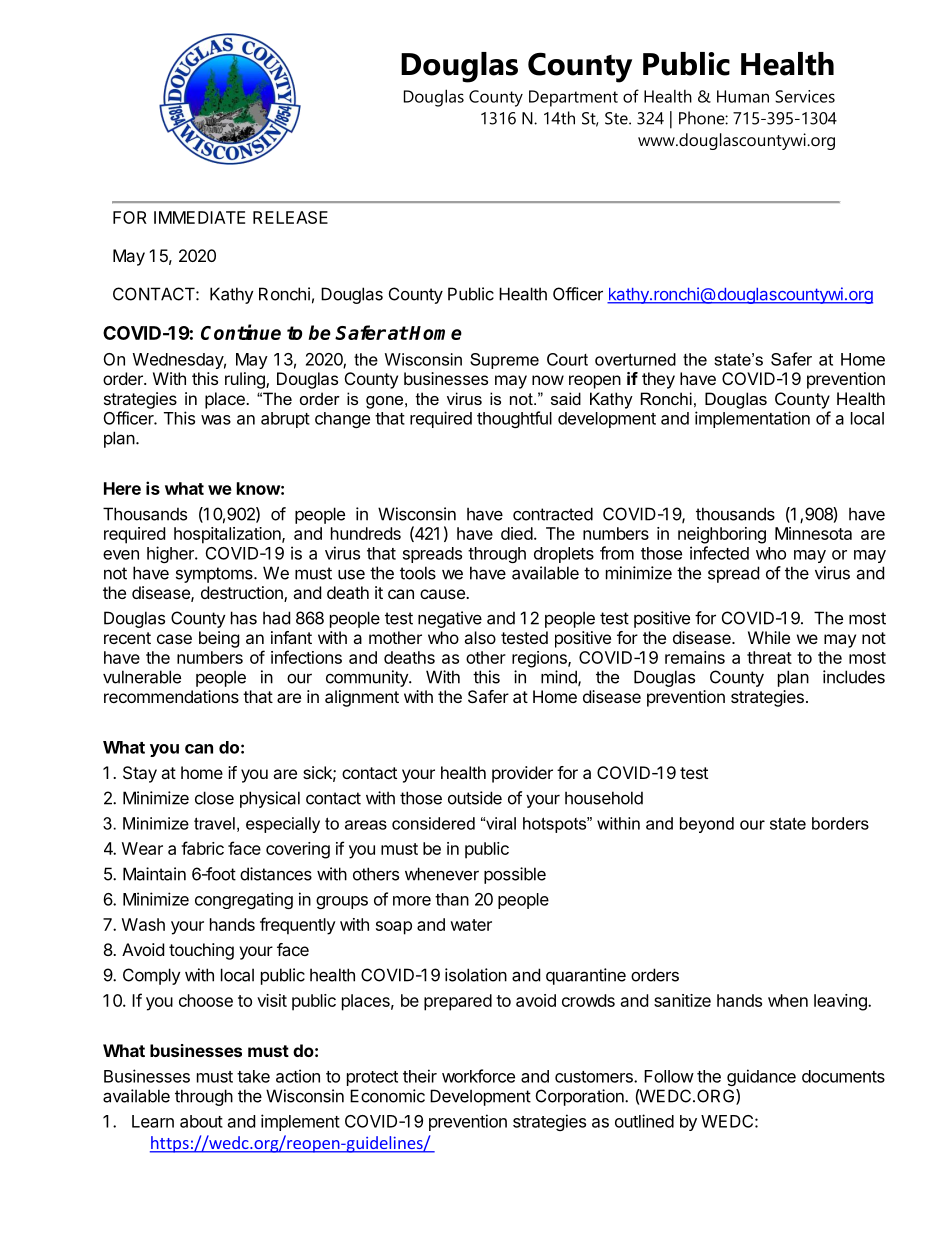 Image resolution: width=952 pixels, height=1233 pixels. What do you see at coordinates (202, 848) in the screenshot?
I see `fabric` at bounding box center [202, 848].
